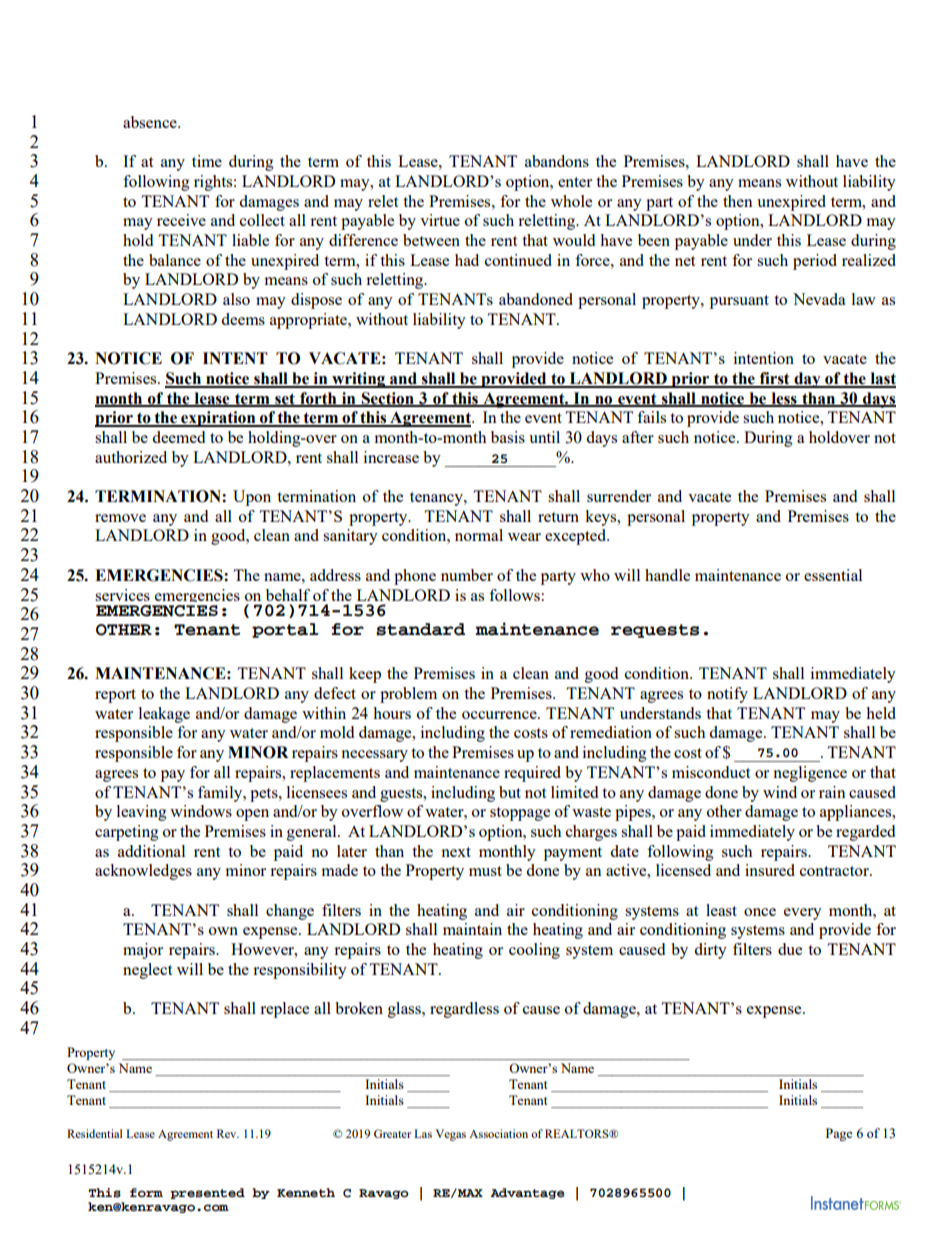  I want to click on then, so click(738, 201).
